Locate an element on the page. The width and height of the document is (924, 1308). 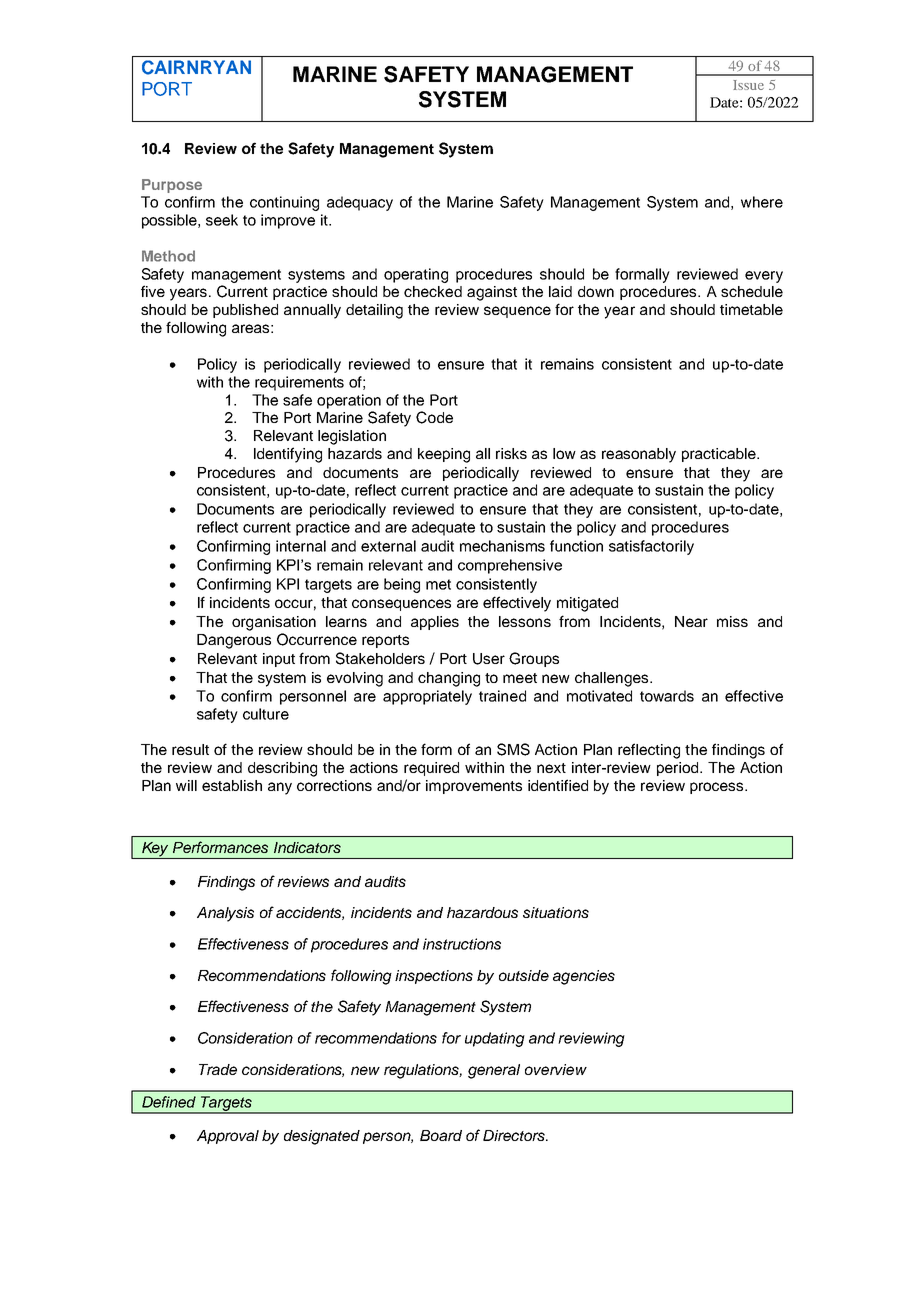
Approval is located at coordinates (228, 1137).
